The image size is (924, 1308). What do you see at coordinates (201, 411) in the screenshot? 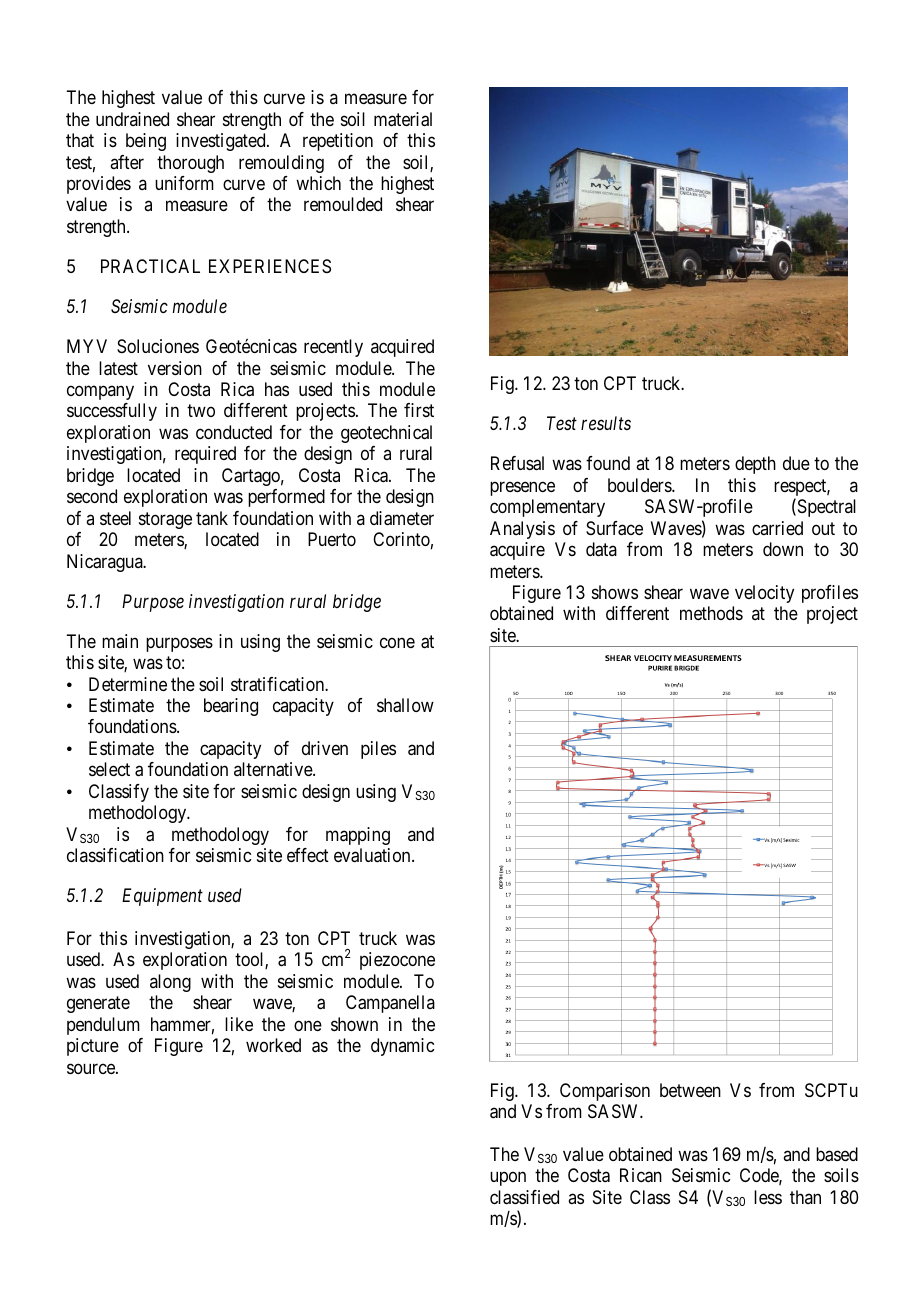
I see `two` at bounding box center [201, 411].
